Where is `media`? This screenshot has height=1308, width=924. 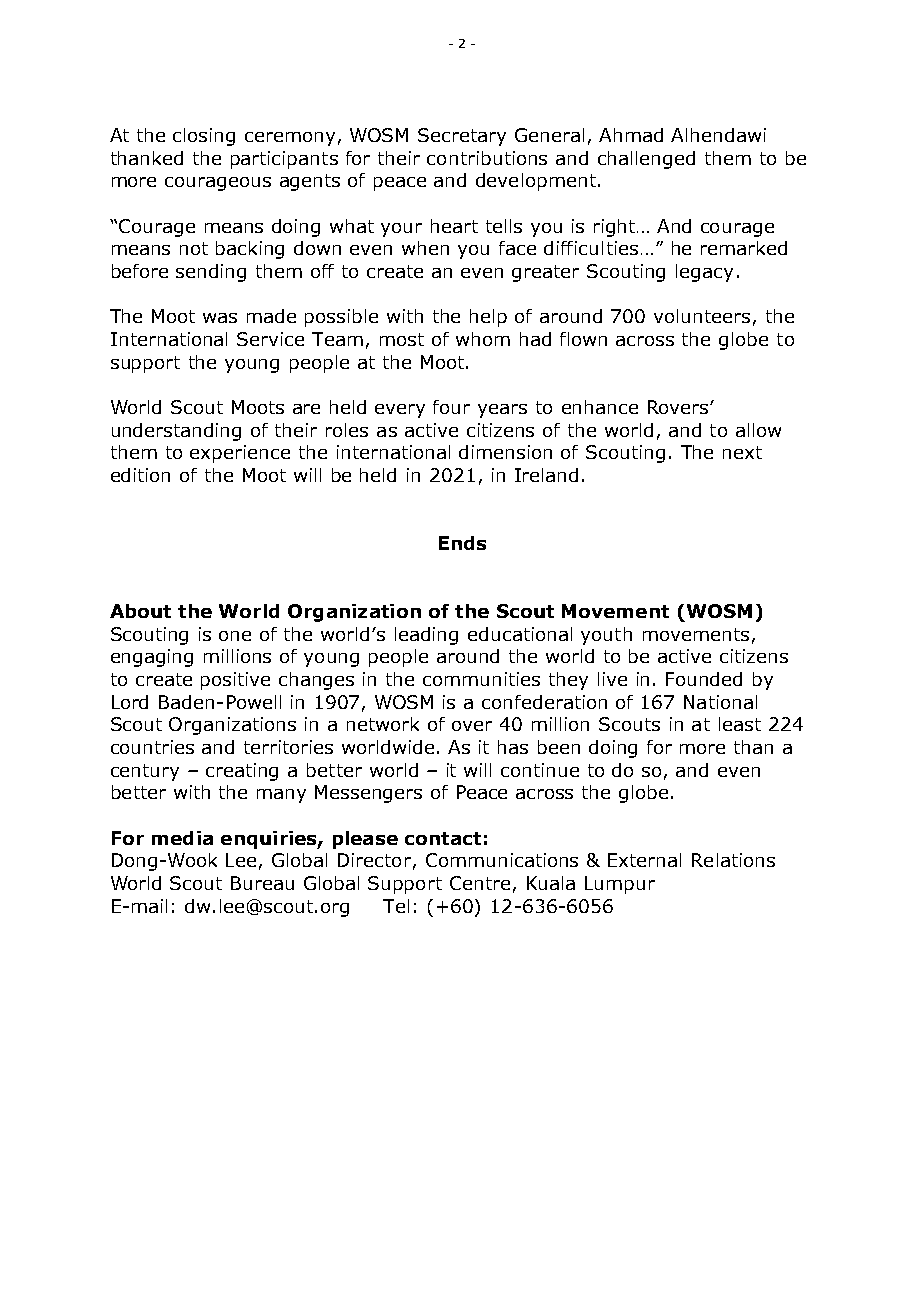 media is located at coordinates (182, 838).
